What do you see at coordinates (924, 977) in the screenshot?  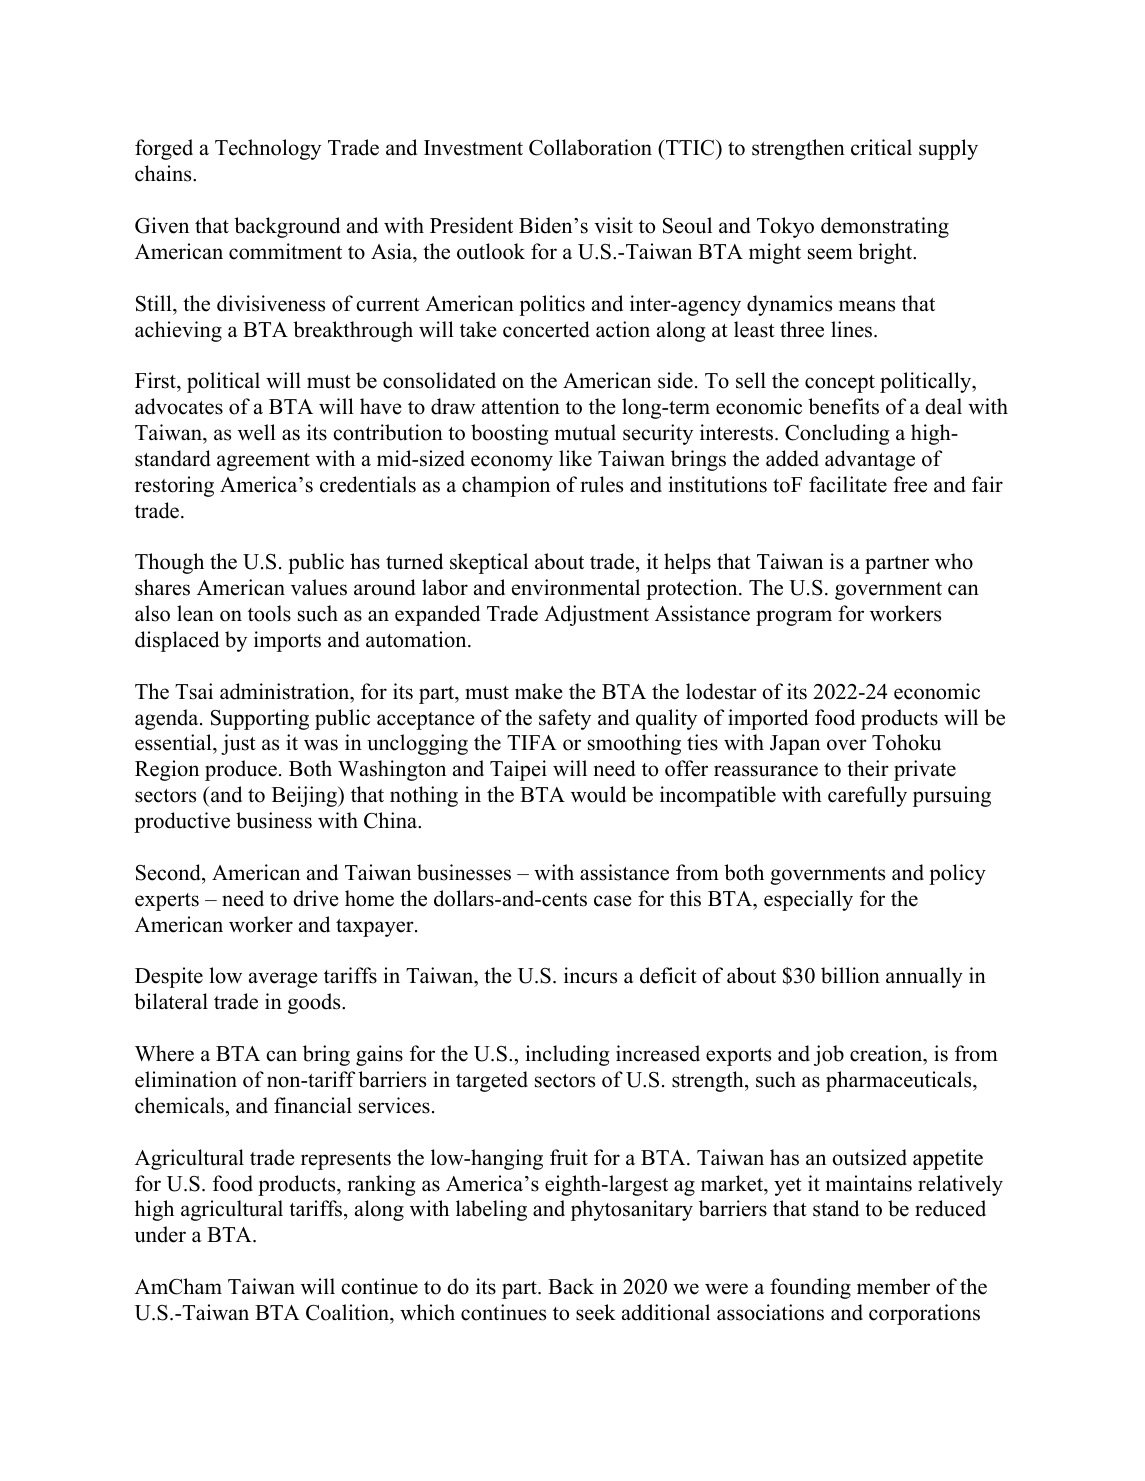 I see `annually` at bounding box center [924, 977].
